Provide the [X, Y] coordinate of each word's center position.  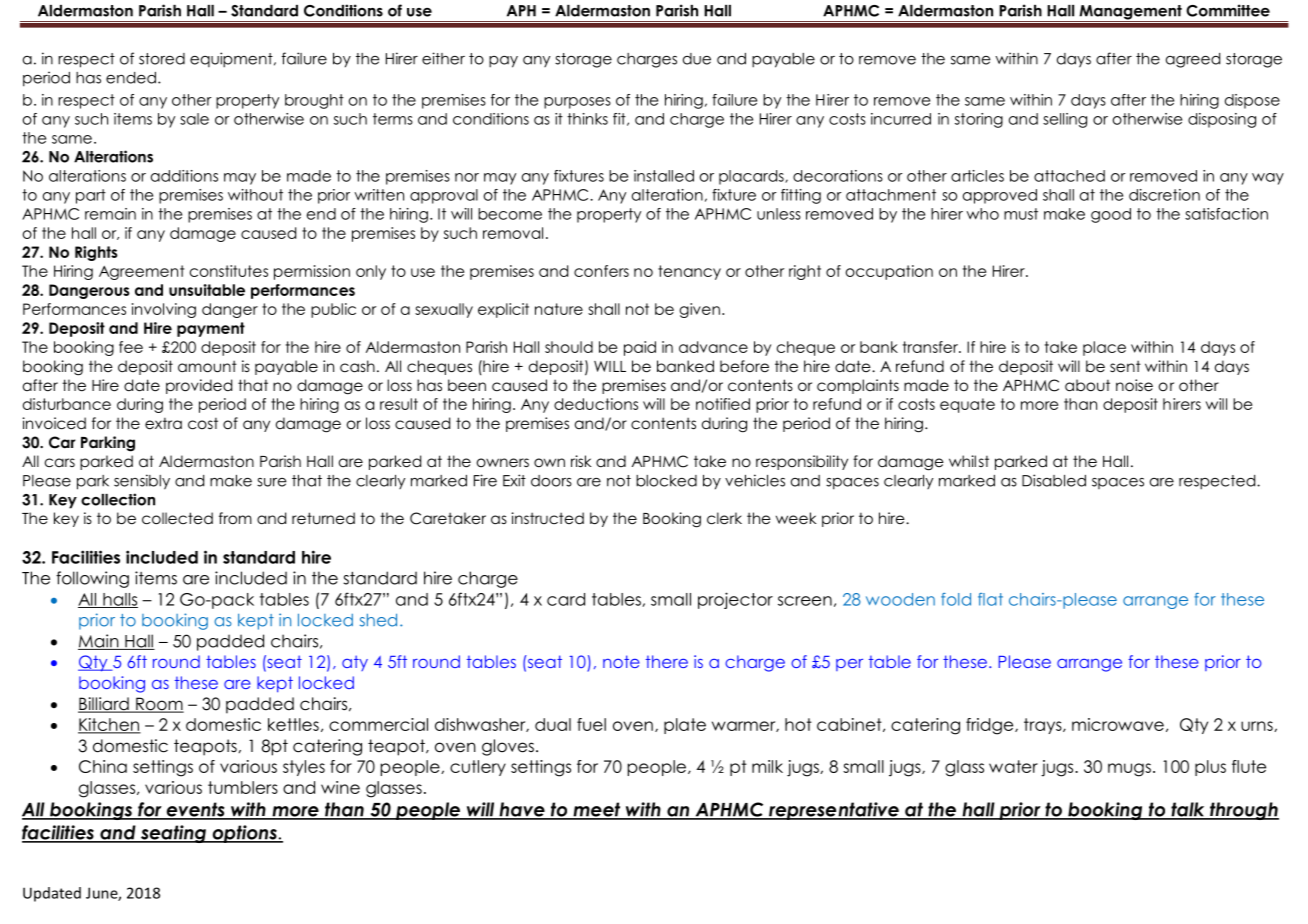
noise [1134, 385]
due [697, 59]
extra [163, 423]
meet [597, 810]
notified [723, 404]
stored [162, 59]
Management [1130, 13]
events [195, 810]
